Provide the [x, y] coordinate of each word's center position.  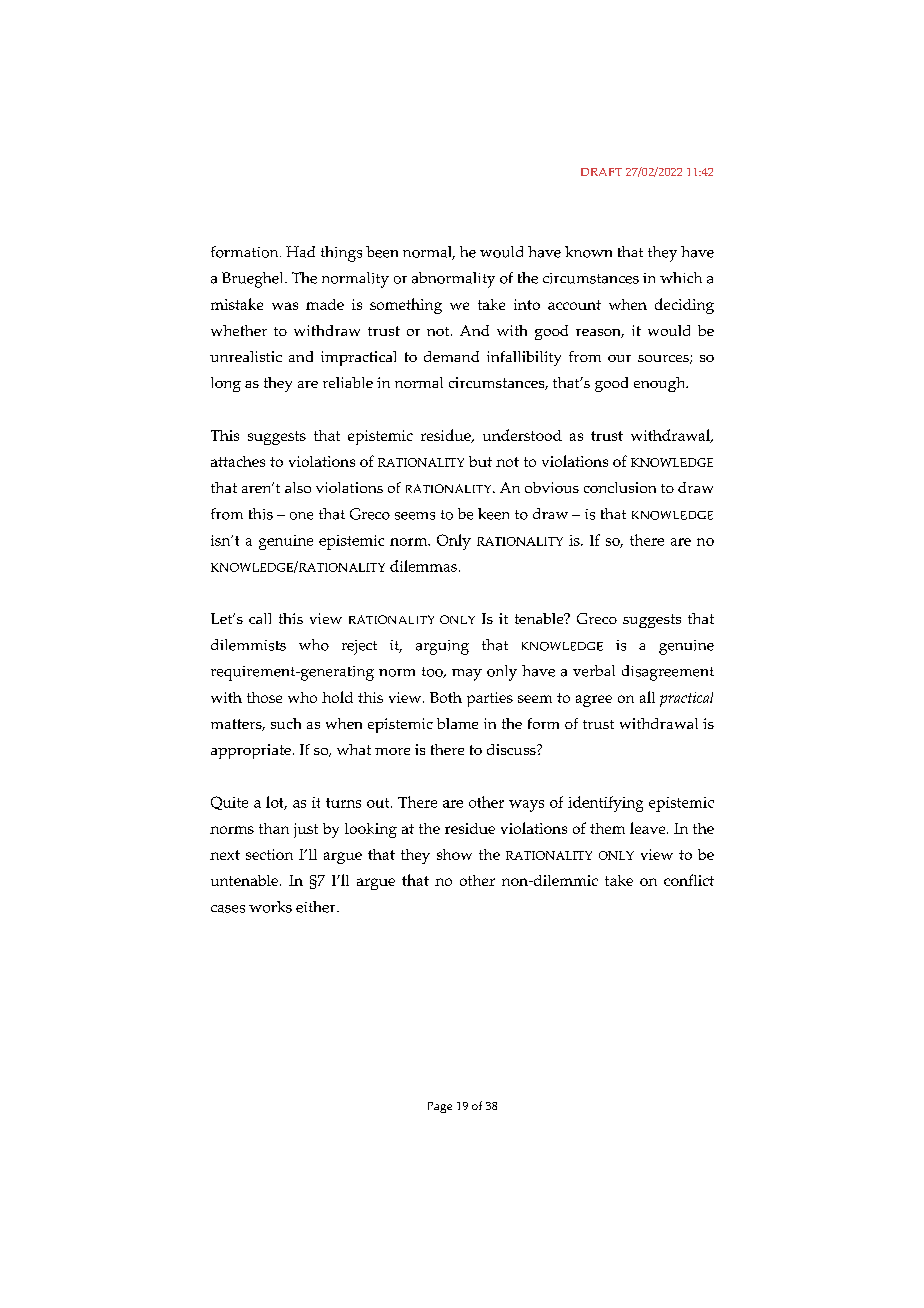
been [382, 252]
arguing [442, 647]
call [260, 618]
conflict [689, 880]
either [317, 907]
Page [440, 1107]
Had [300, 252]
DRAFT [601, 172]
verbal [594, 671]
